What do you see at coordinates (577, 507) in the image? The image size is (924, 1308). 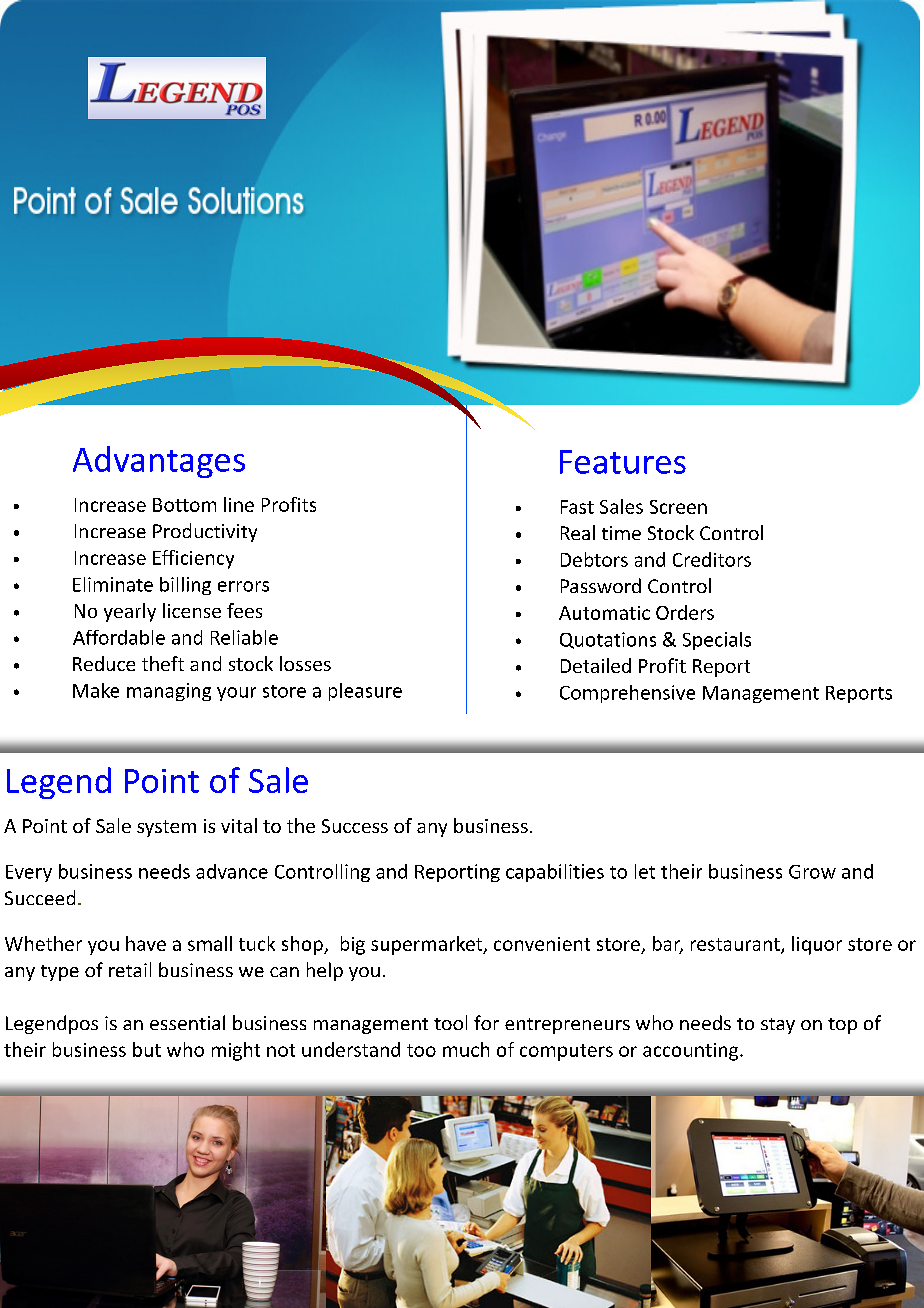 I see `Fast` at bounding box center [577, 507].
